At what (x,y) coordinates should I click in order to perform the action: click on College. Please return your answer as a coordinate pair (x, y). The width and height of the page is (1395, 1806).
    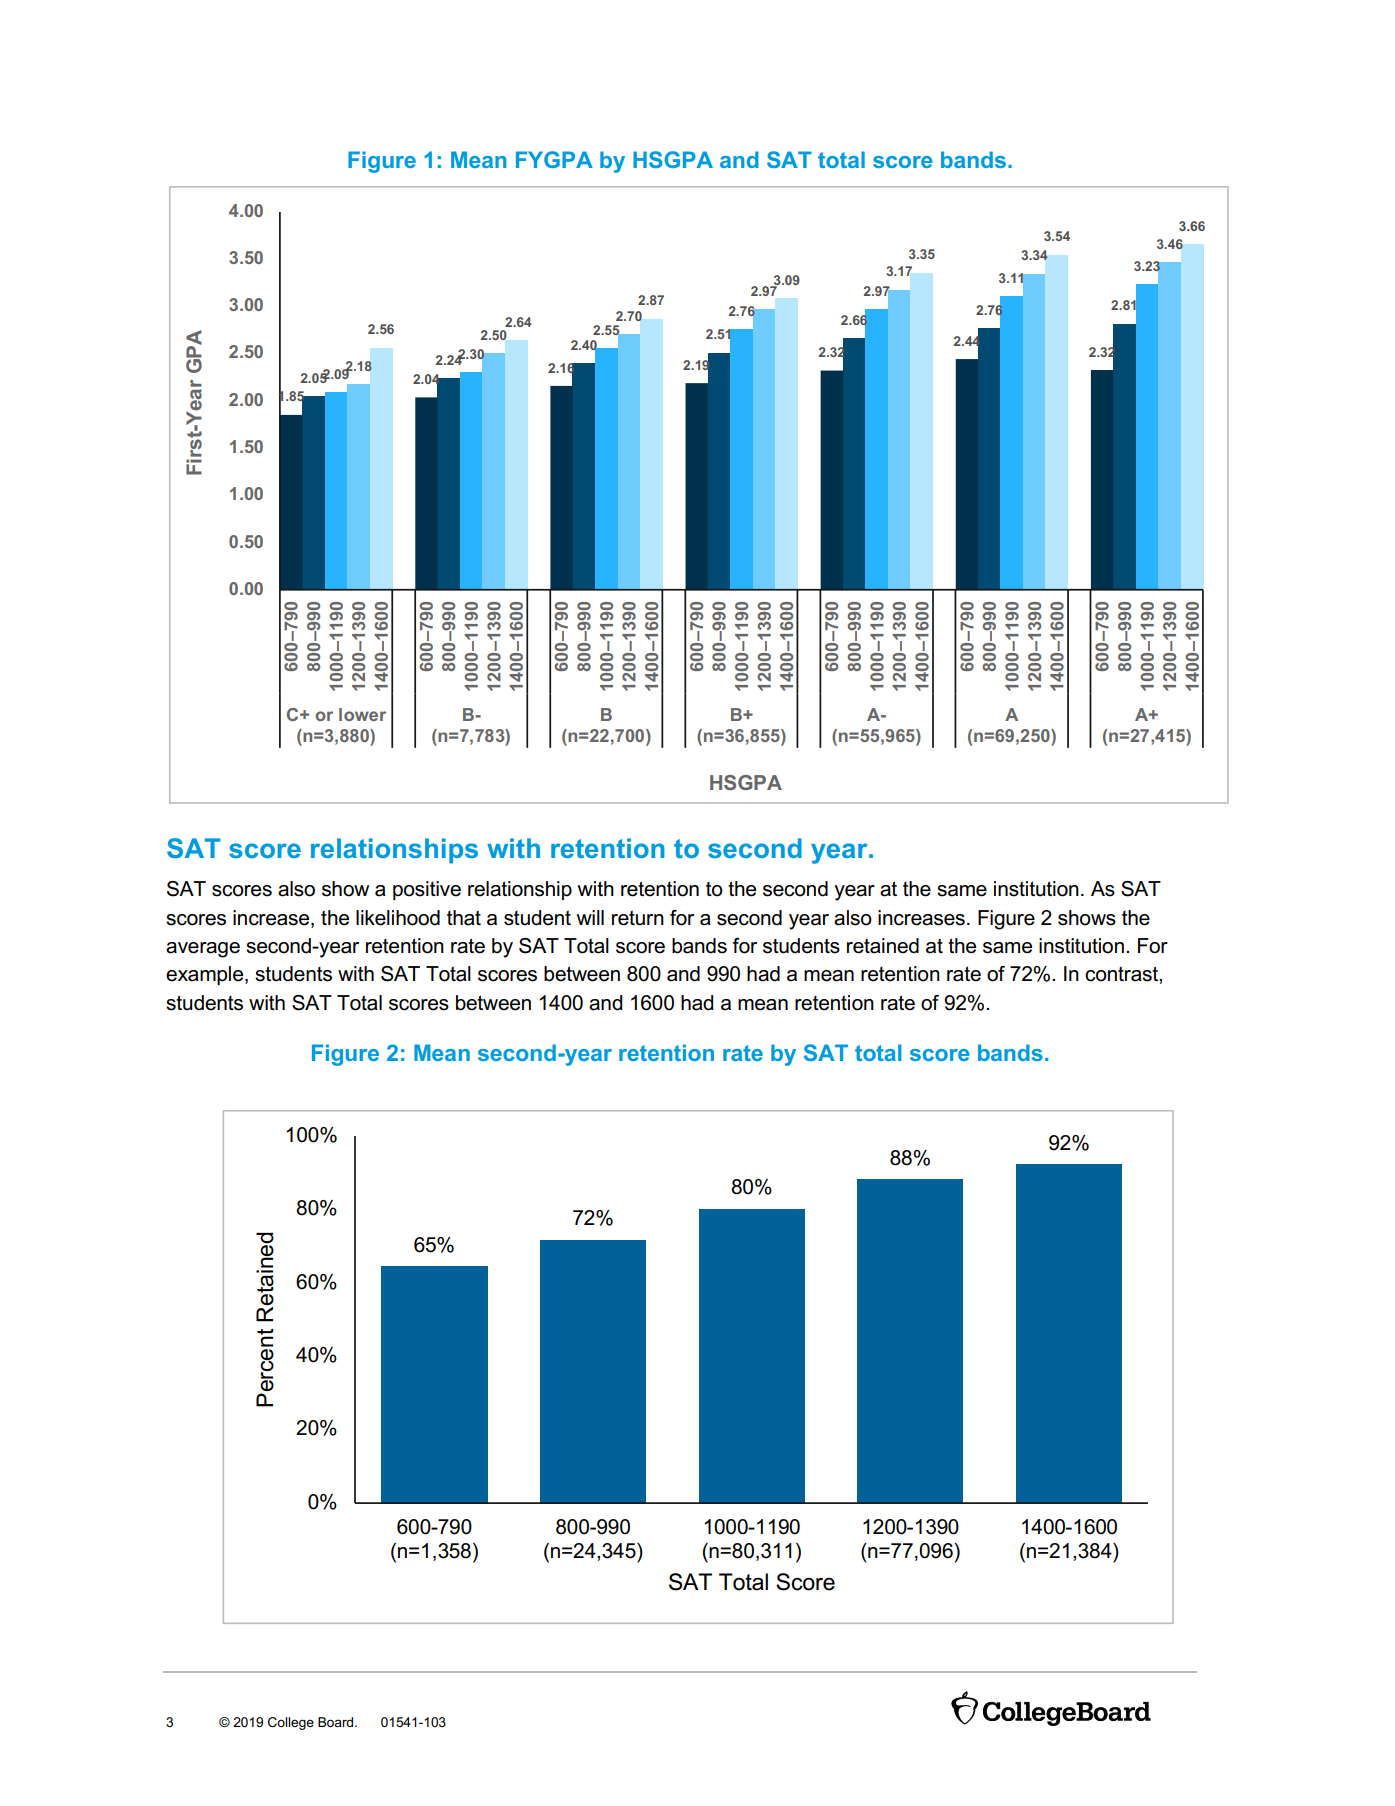
    Looking at the image, I should click on (291, 1723).
